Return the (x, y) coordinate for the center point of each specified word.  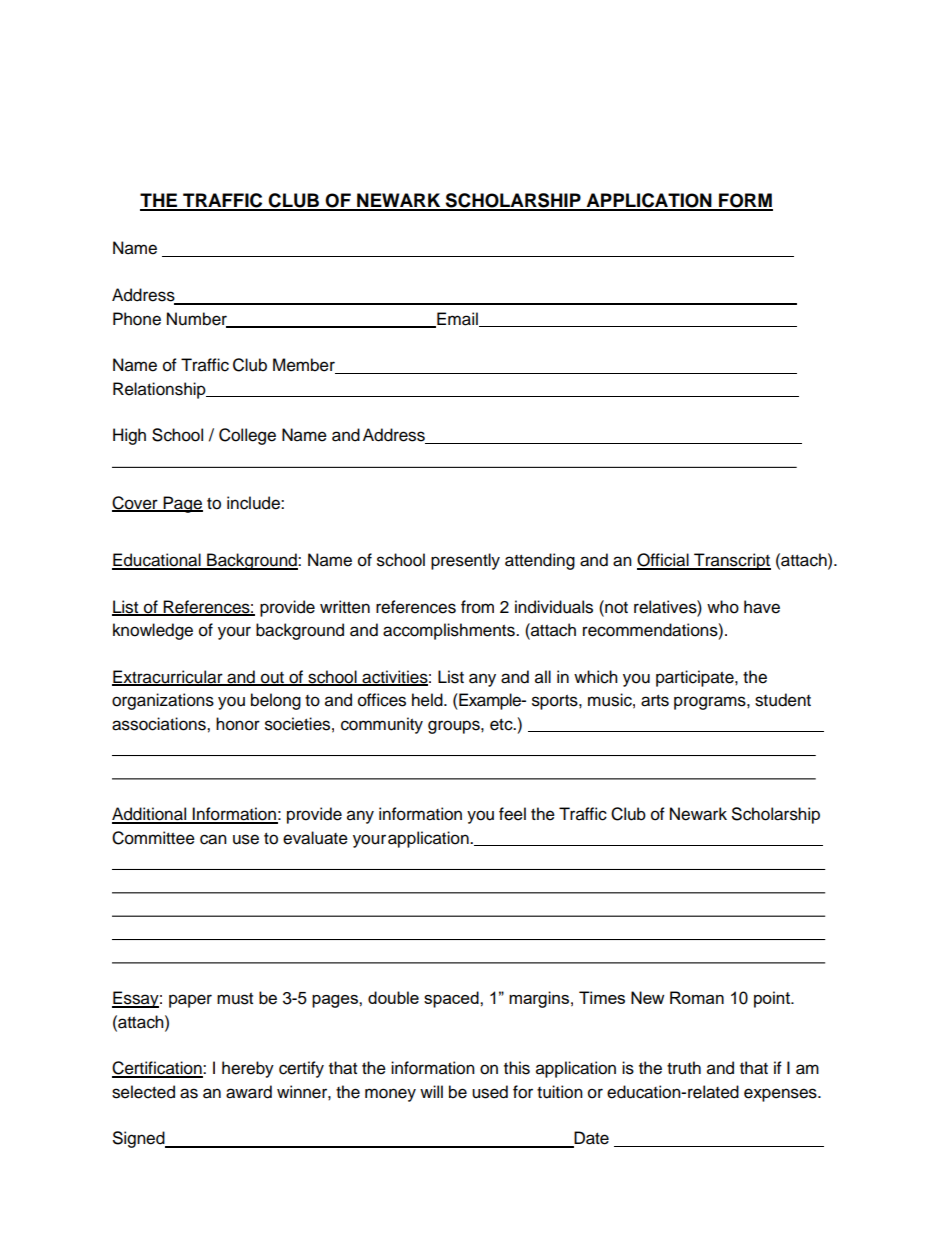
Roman (697, 997)
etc (502, 725)
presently (465, 561)
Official (664, 561)
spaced (452, 999)
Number (198, 319)
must (235, 999)
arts (655, 701)
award (249, 1092)
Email (457, 319)
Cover (136, 503)
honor (238, 724)
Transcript (731, 561)
